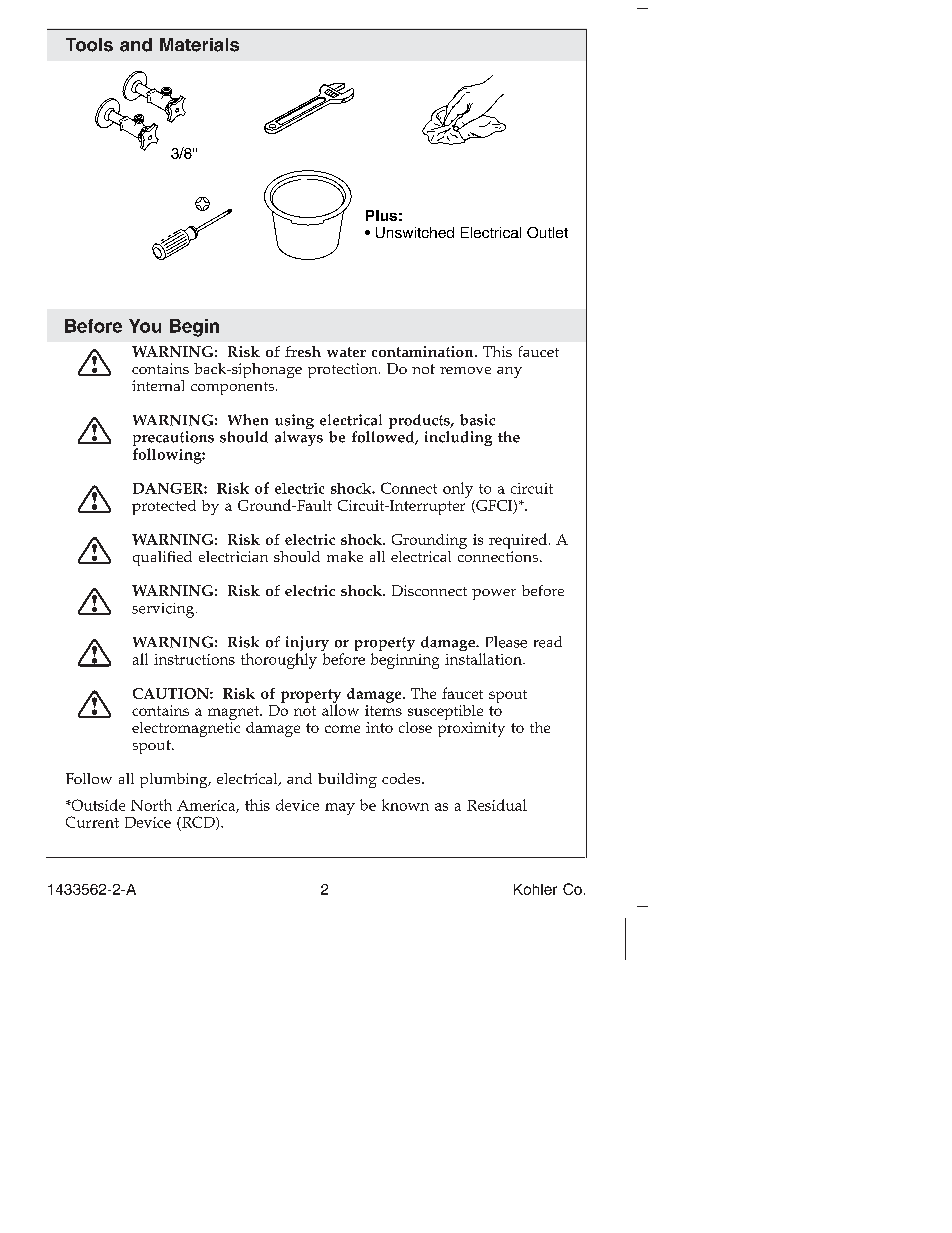 This screenshot has width=952, height=1233. What do you see at coordinates (509, 372) in the screenshot?
I see `any` at bounding box center [509, 372].
